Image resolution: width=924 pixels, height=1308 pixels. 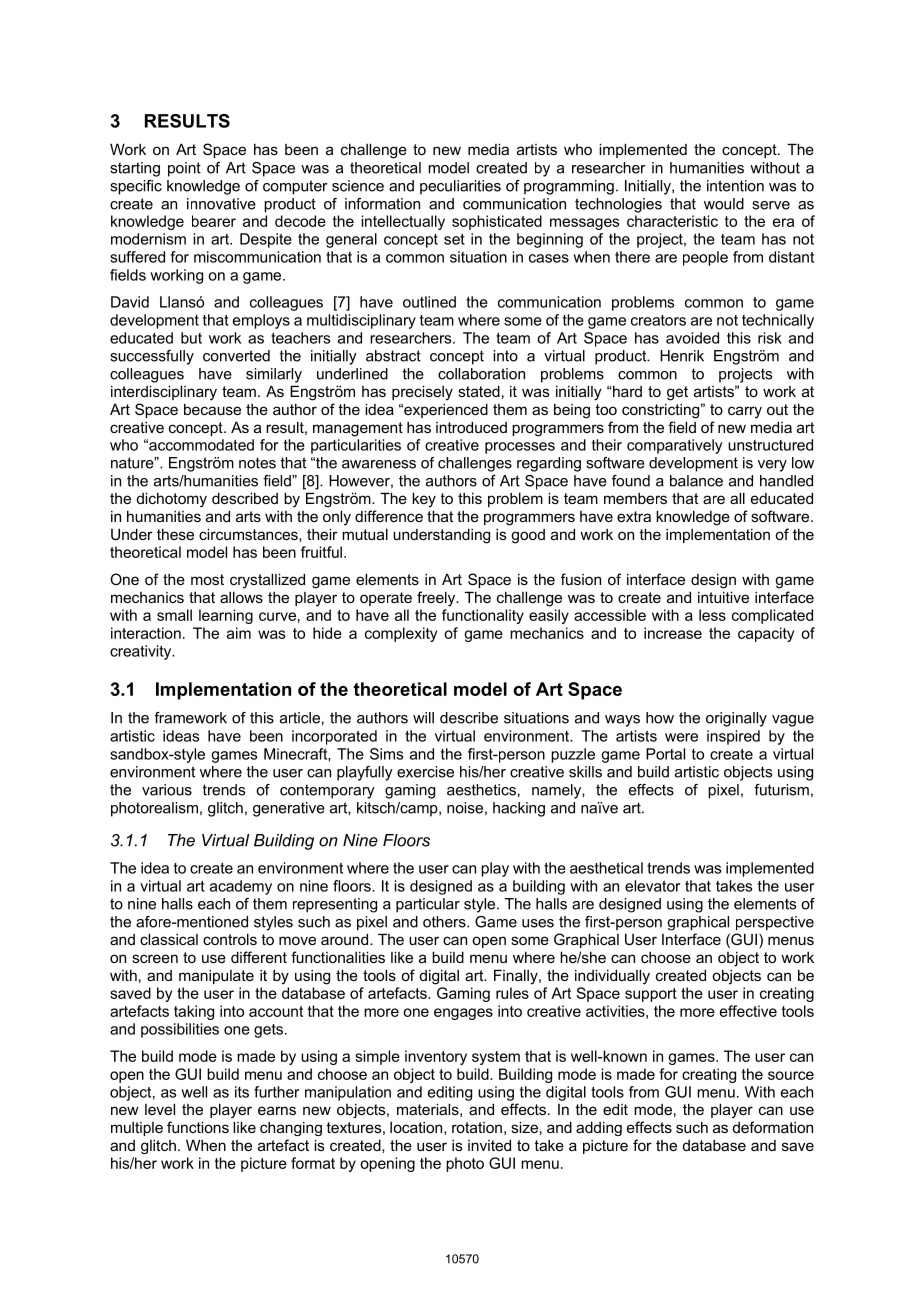 What do you see at coordinates (696, 481) in the image?
I see `balance` at bounding box center [696, 481].
